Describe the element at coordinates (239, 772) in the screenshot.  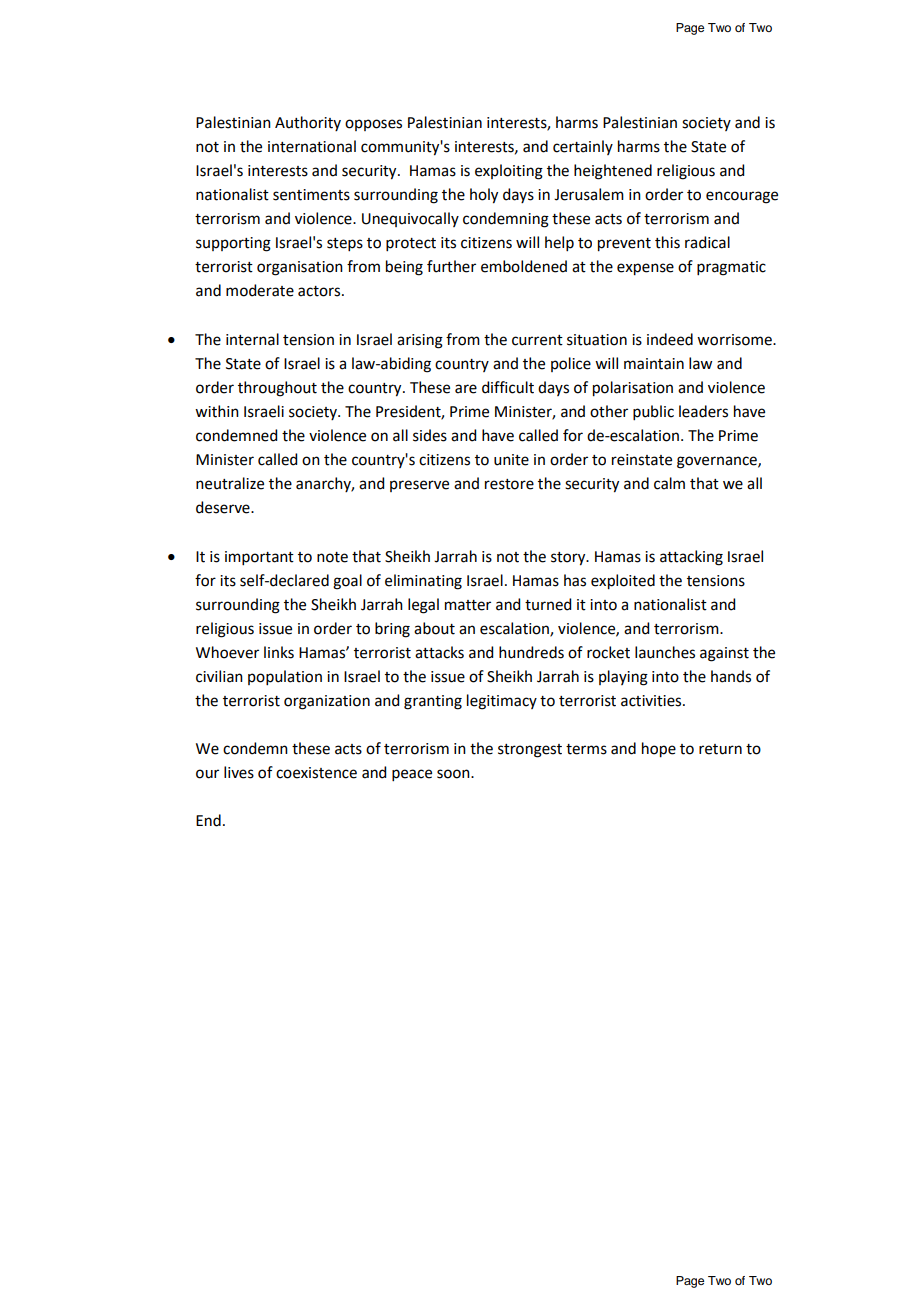
I see `lives` at that location.
